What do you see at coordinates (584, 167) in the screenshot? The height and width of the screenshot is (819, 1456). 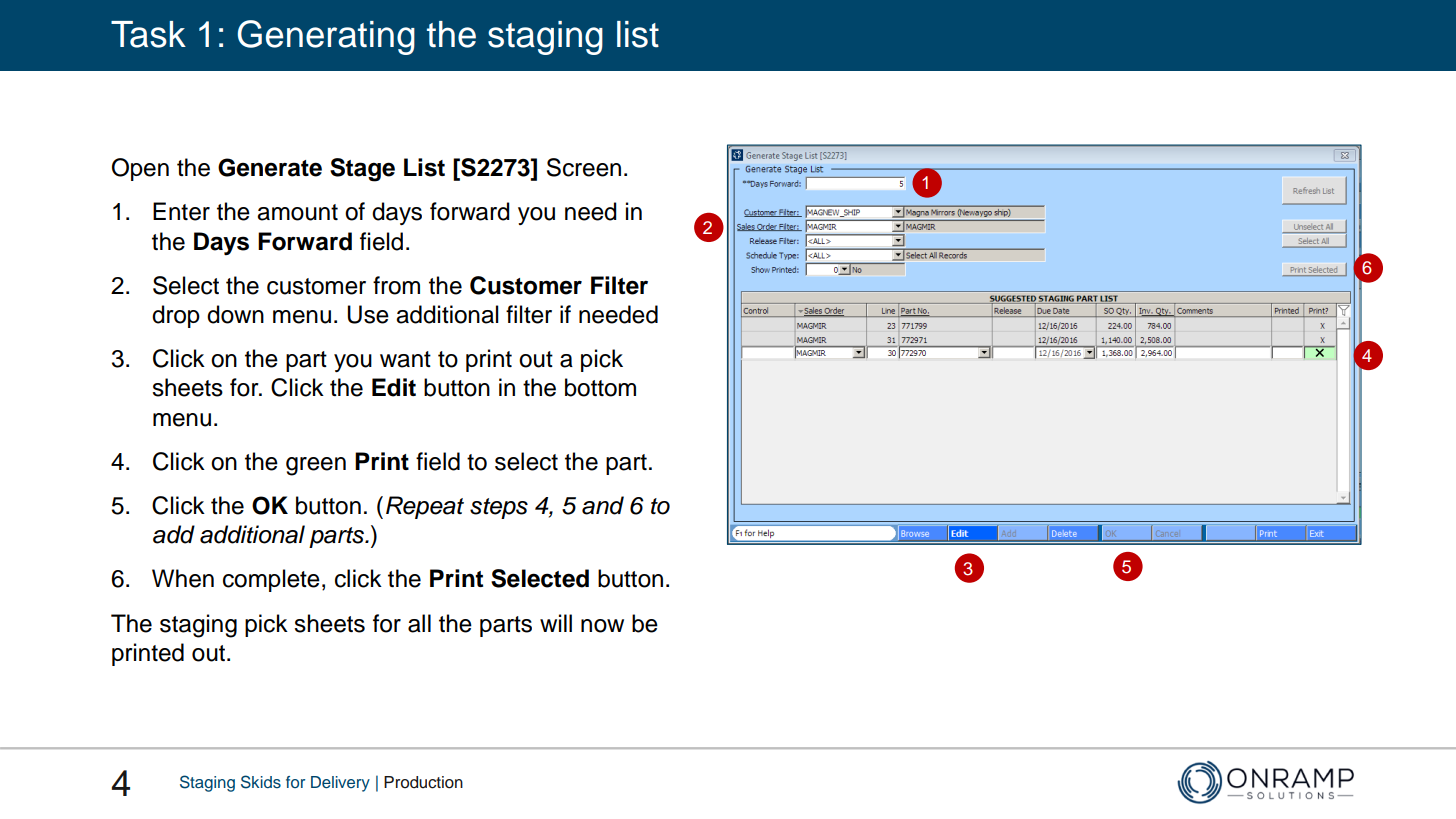 I see `Screen` at bounding box center [584, 167].
